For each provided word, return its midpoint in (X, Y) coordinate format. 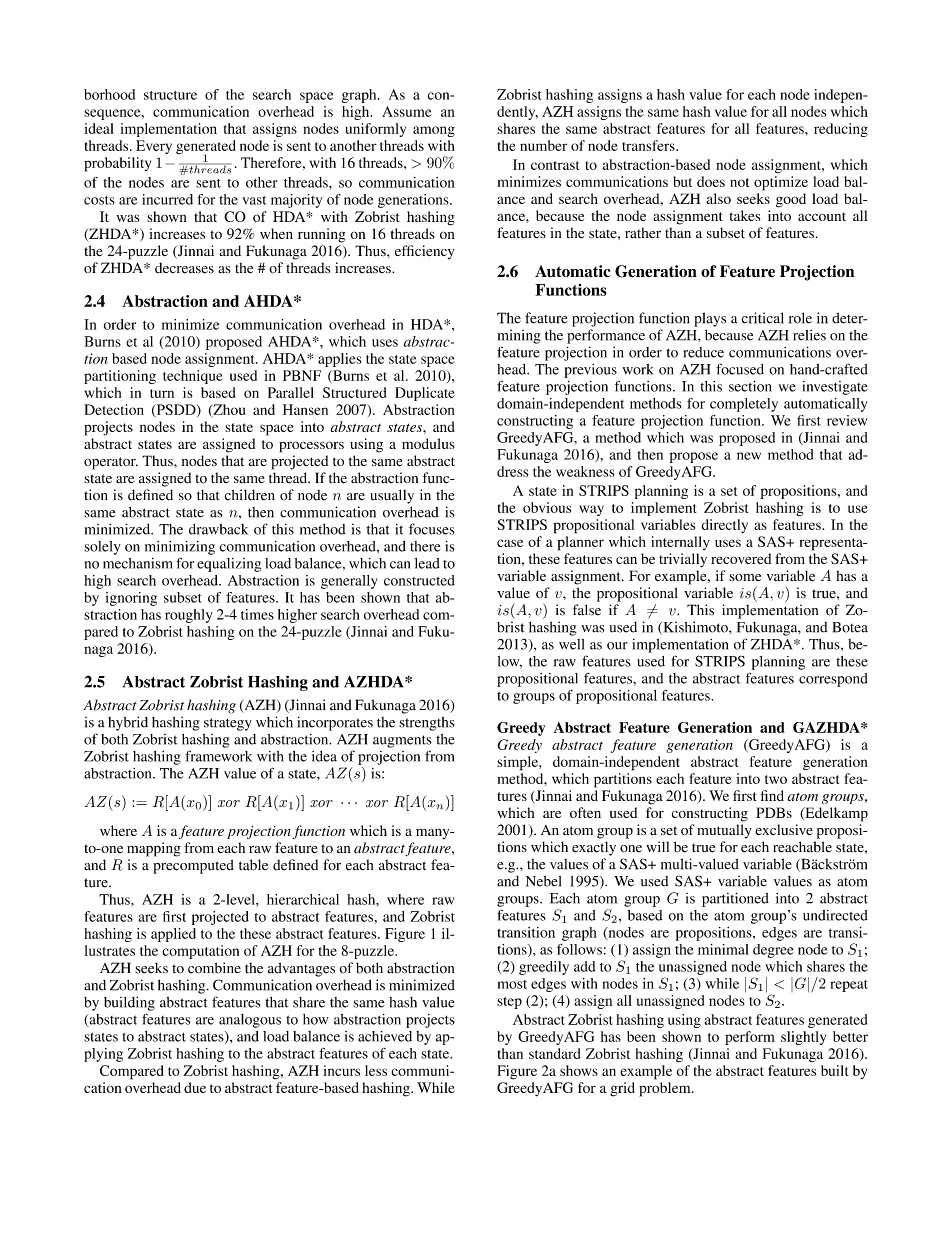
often (585, 812)
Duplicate (425, 394)
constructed (419, 580)
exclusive (784, 830)
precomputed (193, 866)
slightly (803, 1038)
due (195, 1087)
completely (744, 405)
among (434, 131)
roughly (189, 616)
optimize (781, 183)
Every (154, 147)
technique (193, 377)
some (745, 577)
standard (554, 1053)
